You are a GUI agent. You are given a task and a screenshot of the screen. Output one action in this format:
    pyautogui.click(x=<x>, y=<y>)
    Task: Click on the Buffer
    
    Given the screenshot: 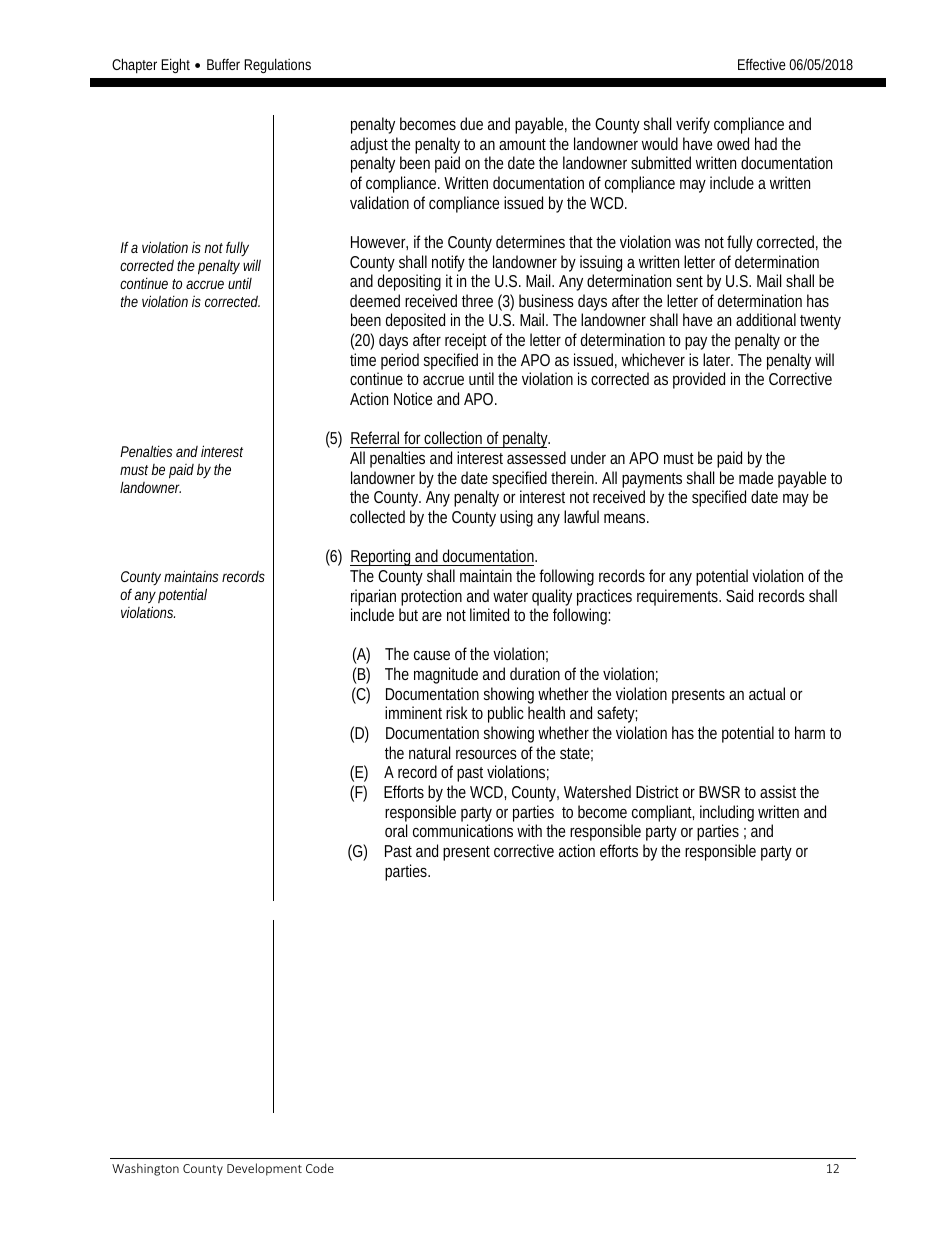 What is the action you would take?
    pyautogui.click(x=223, y=64)
